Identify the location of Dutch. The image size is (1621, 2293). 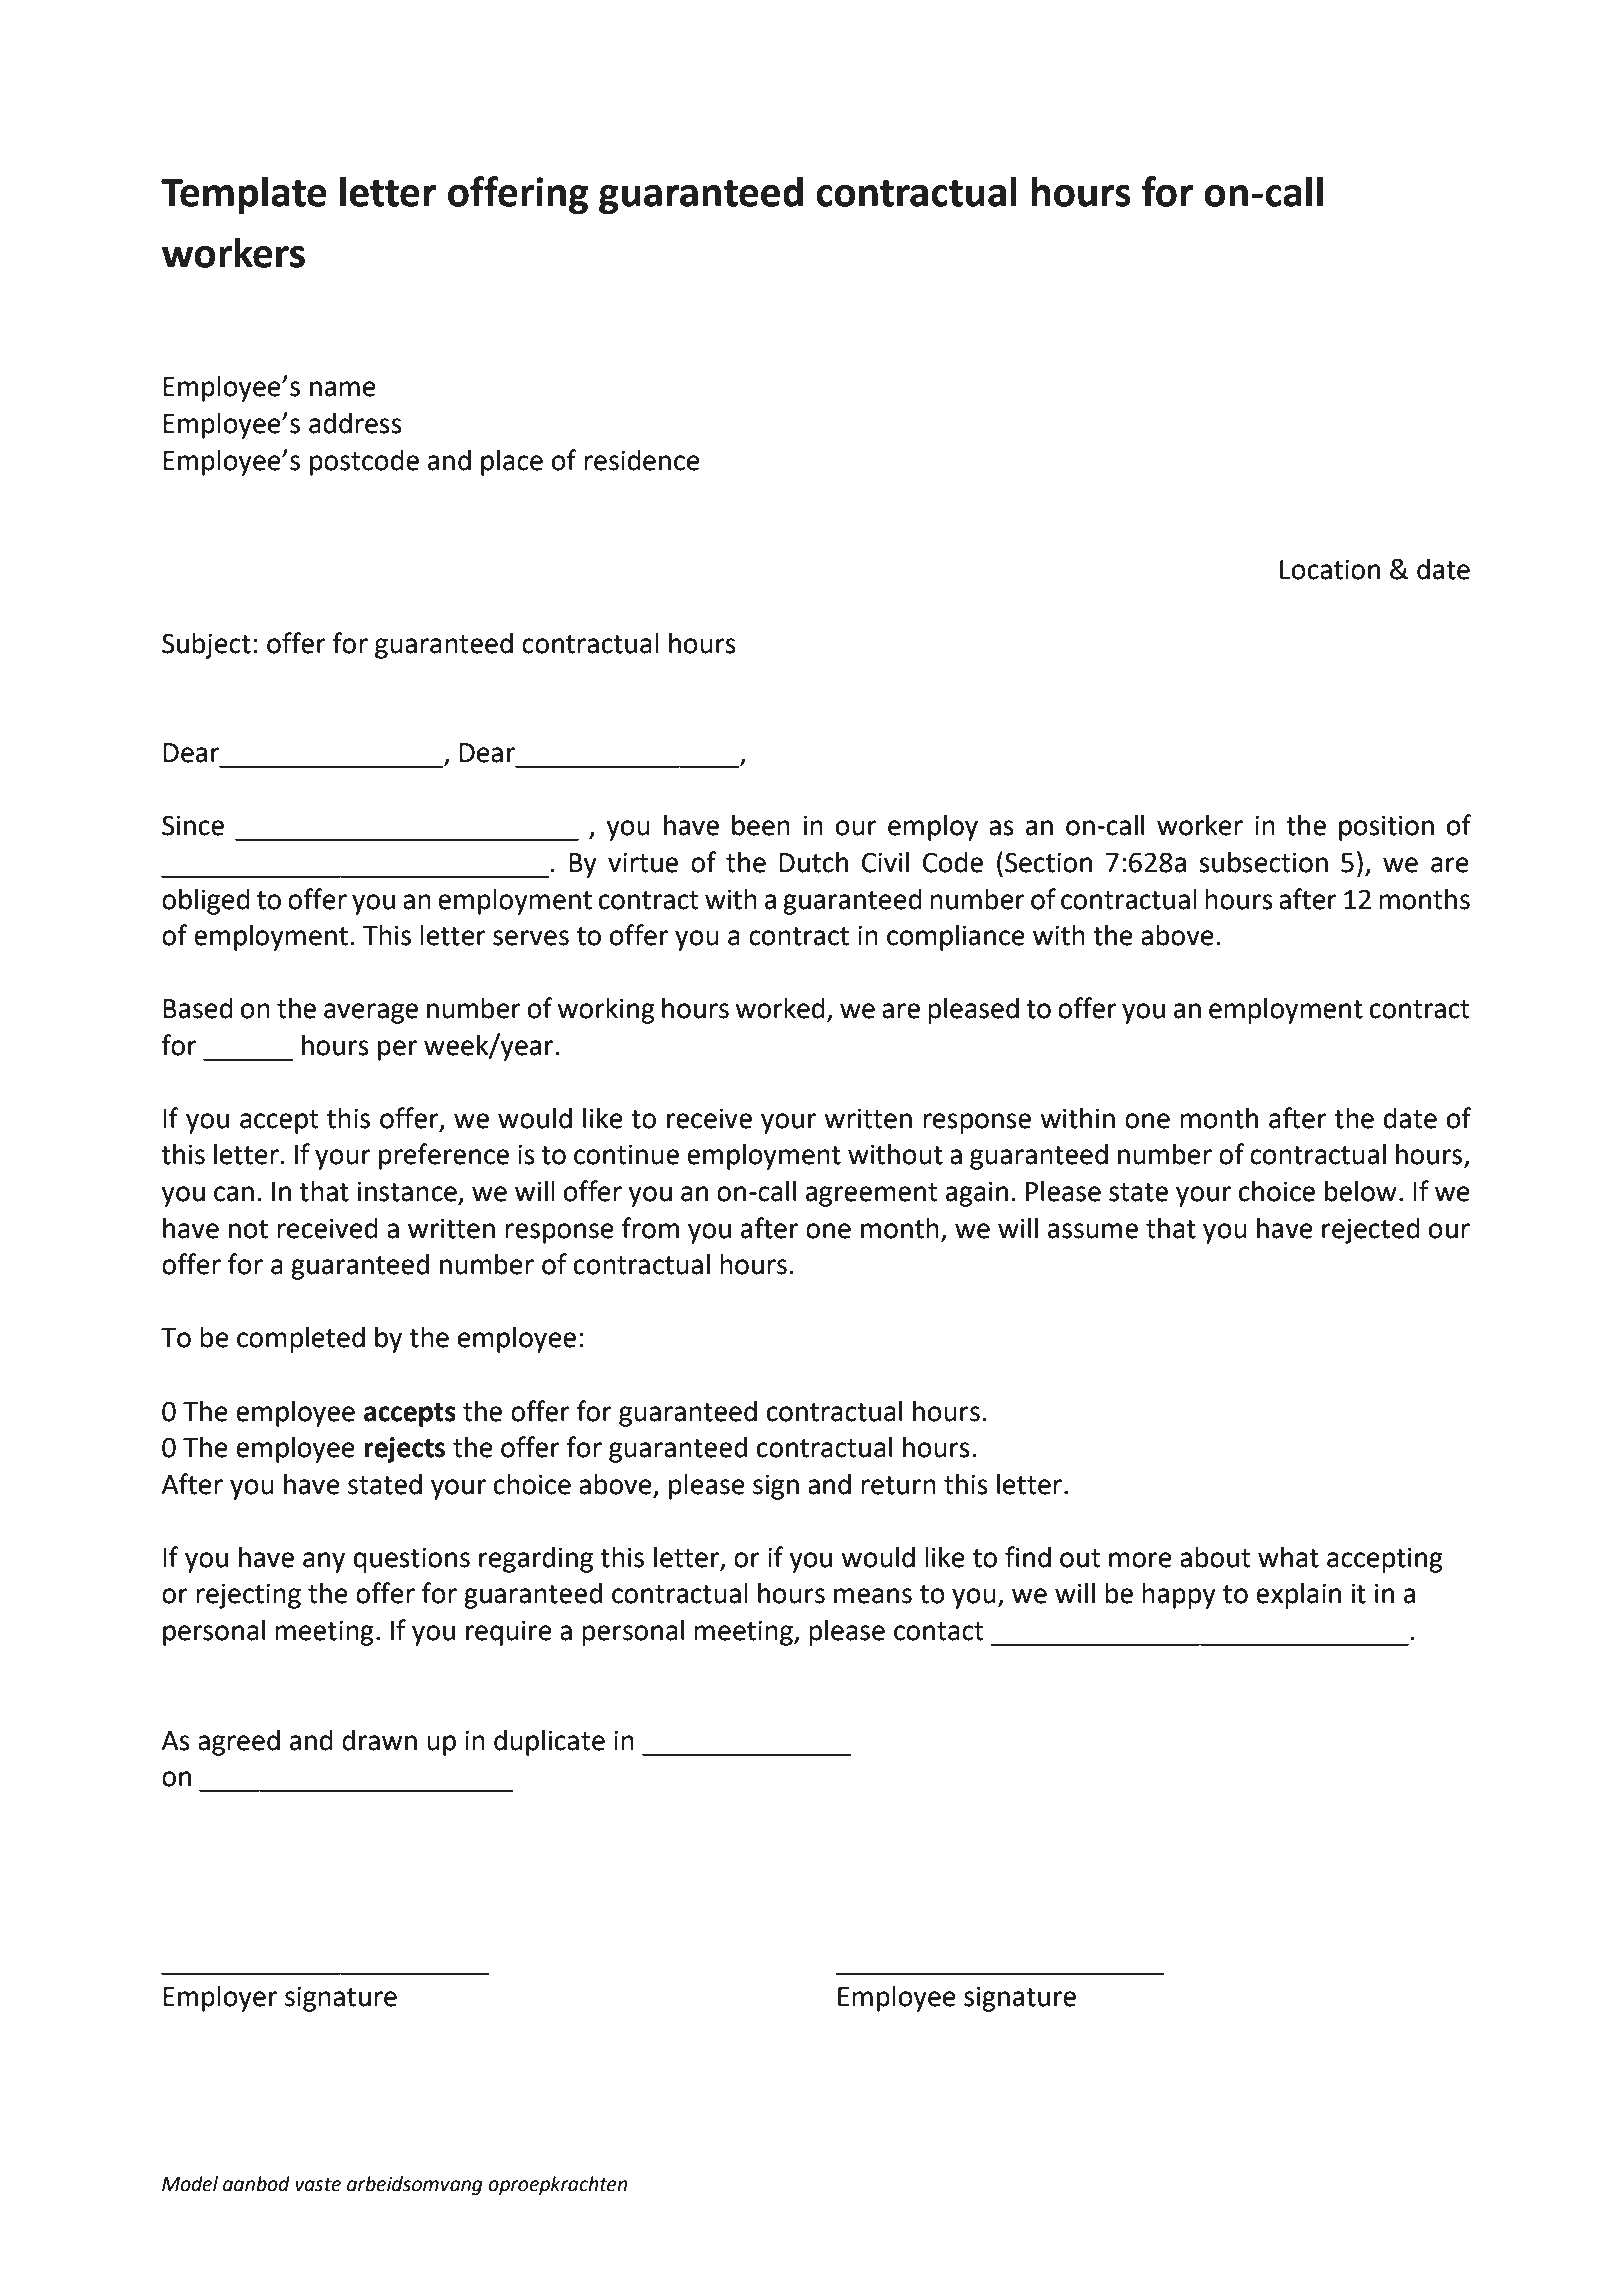
(813, 862).
